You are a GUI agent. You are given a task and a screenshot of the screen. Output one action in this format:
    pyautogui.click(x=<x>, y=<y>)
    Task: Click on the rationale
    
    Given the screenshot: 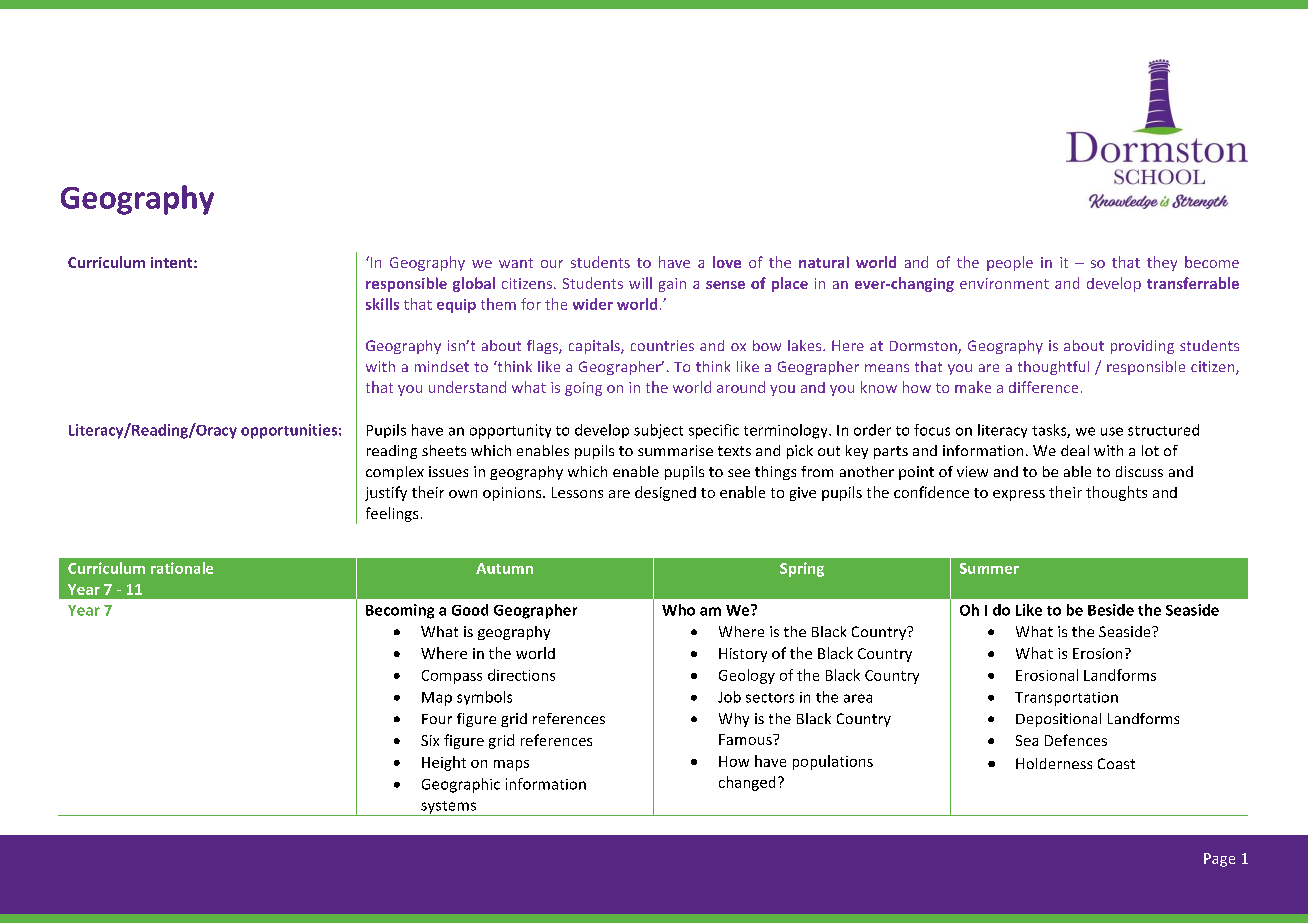 What is the action you would take?
    pyautogui.click(x=182, y=568)
